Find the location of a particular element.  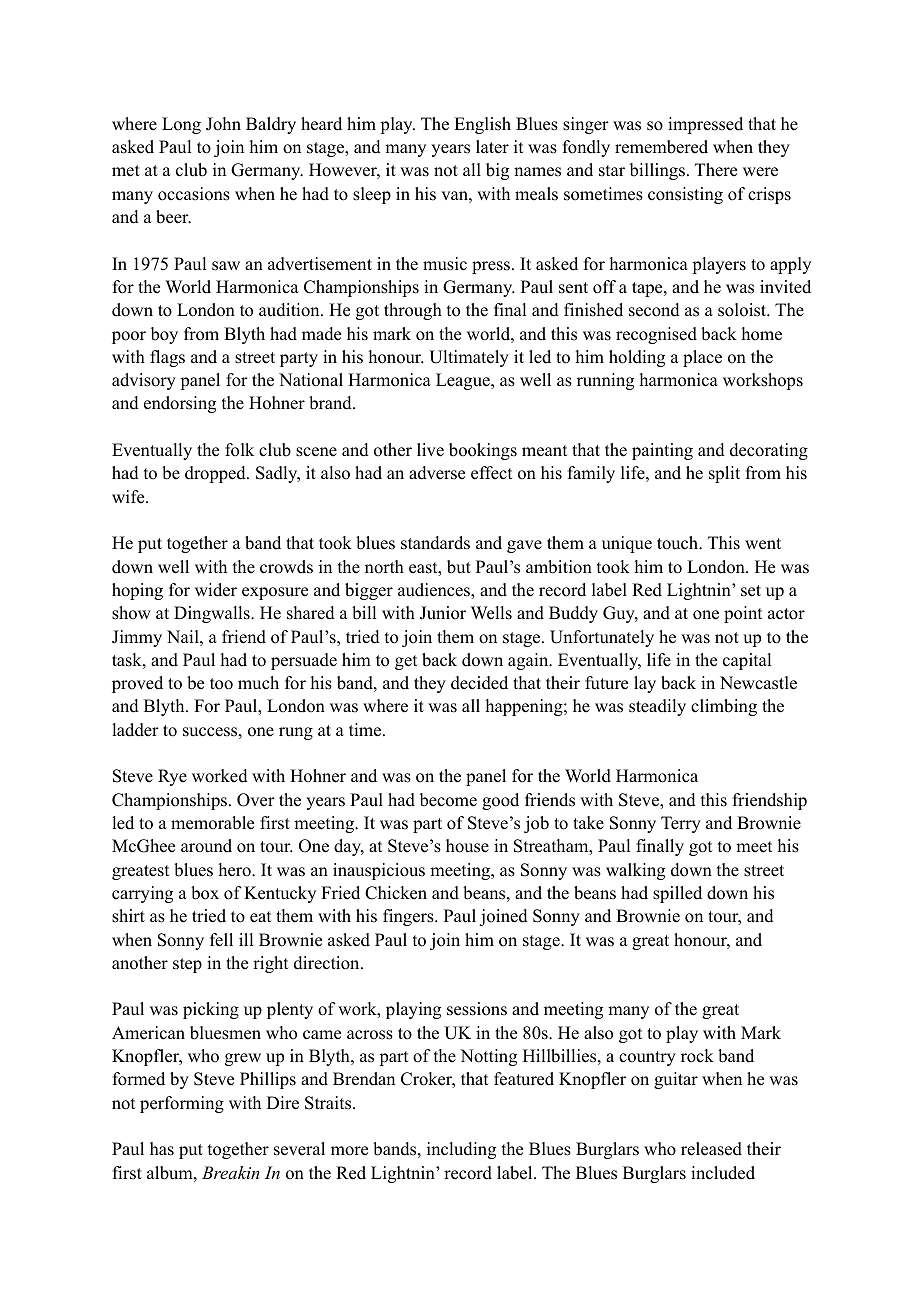

later is located at coordinates (492, 147).
